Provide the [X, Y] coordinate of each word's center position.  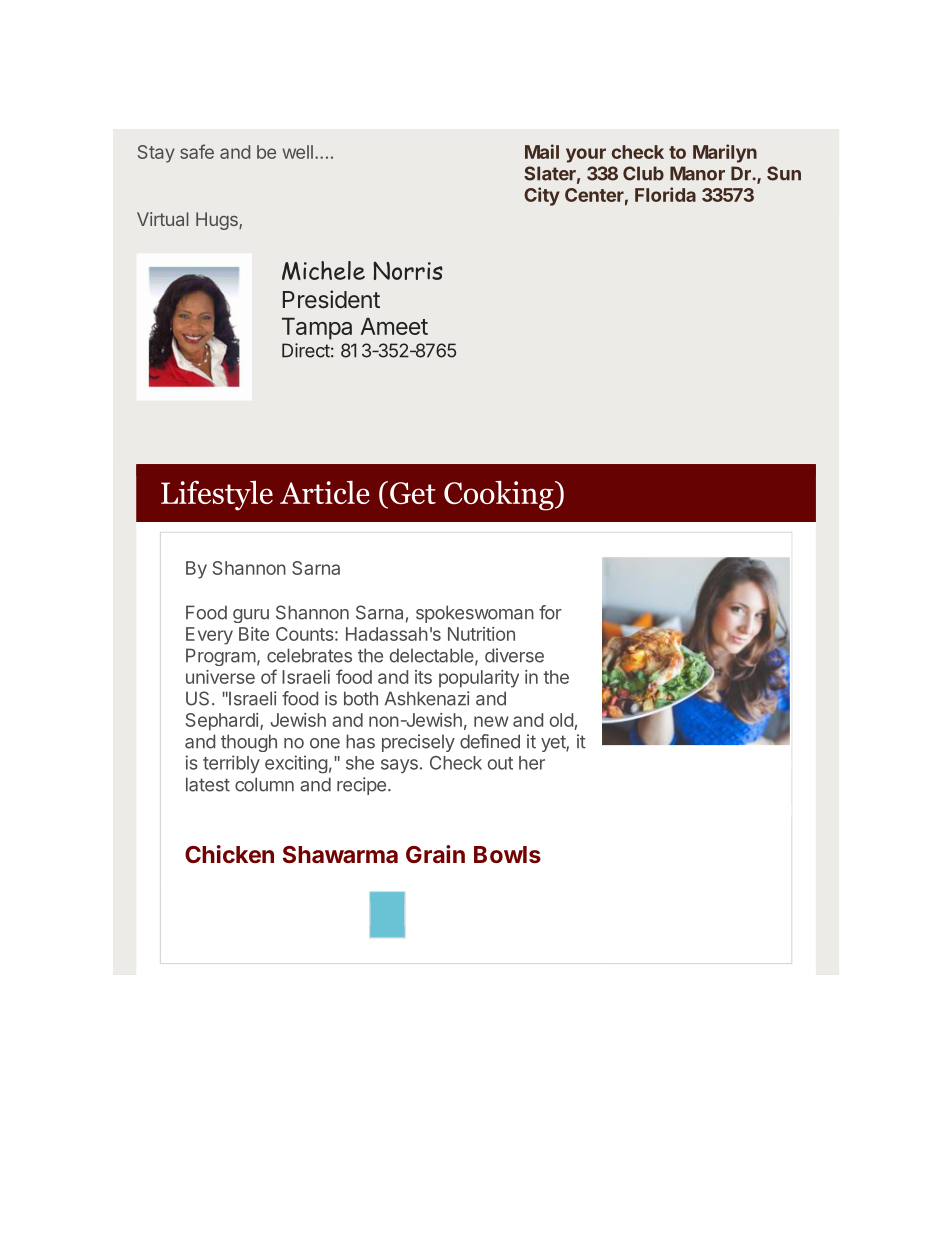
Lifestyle [217, 495]
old [561, 720]
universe [220, 677]
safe [197, 151]
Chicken [229, 854]
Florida [665, 194]
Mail [542, 151]
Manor [697, 173]
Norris [408, 270]
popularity [479, 679]
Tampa [317, 328]
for [550, 612]
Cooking [500, 495]
